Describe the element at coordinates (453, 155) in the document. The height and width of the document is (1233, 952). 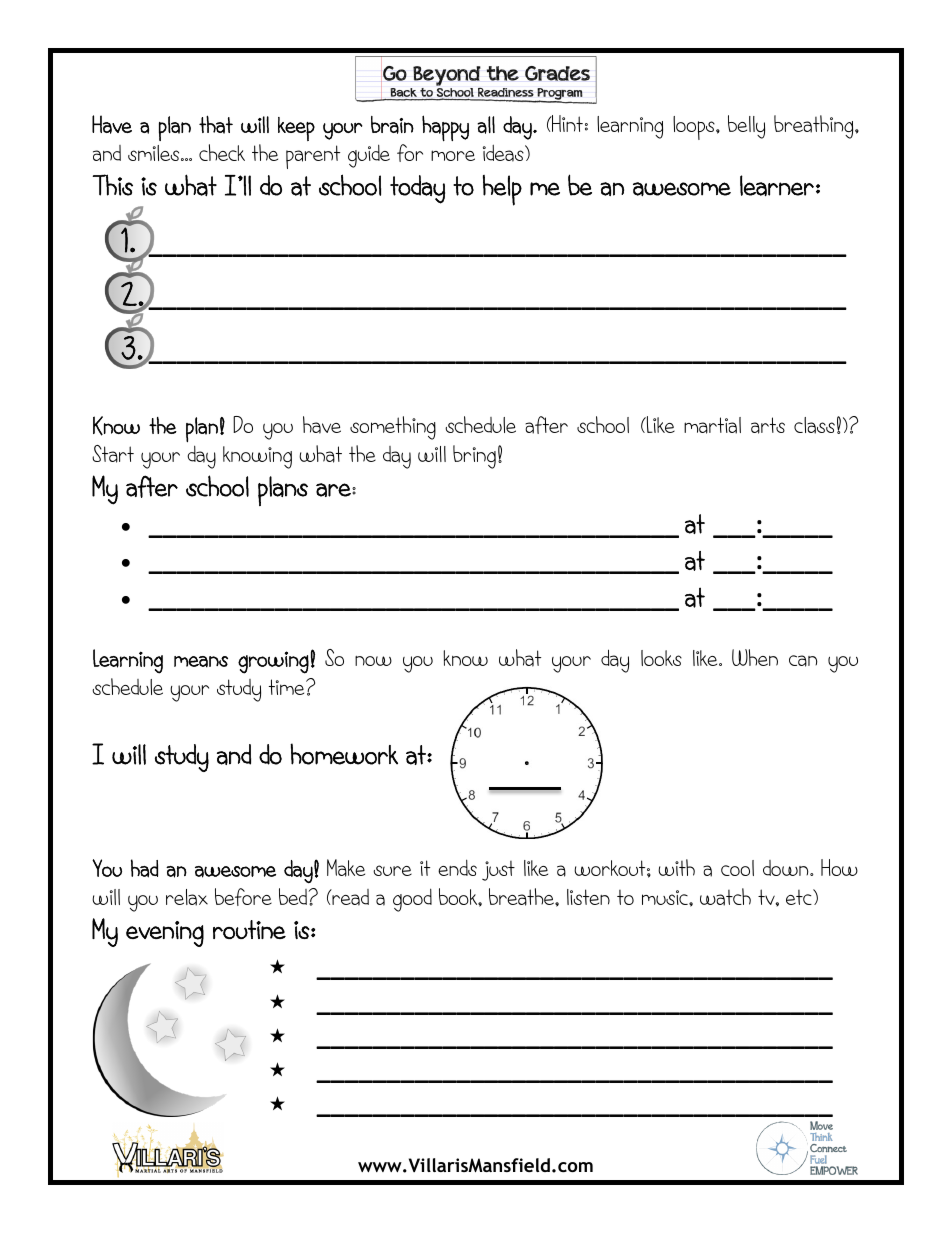
I see `more` at that location.
